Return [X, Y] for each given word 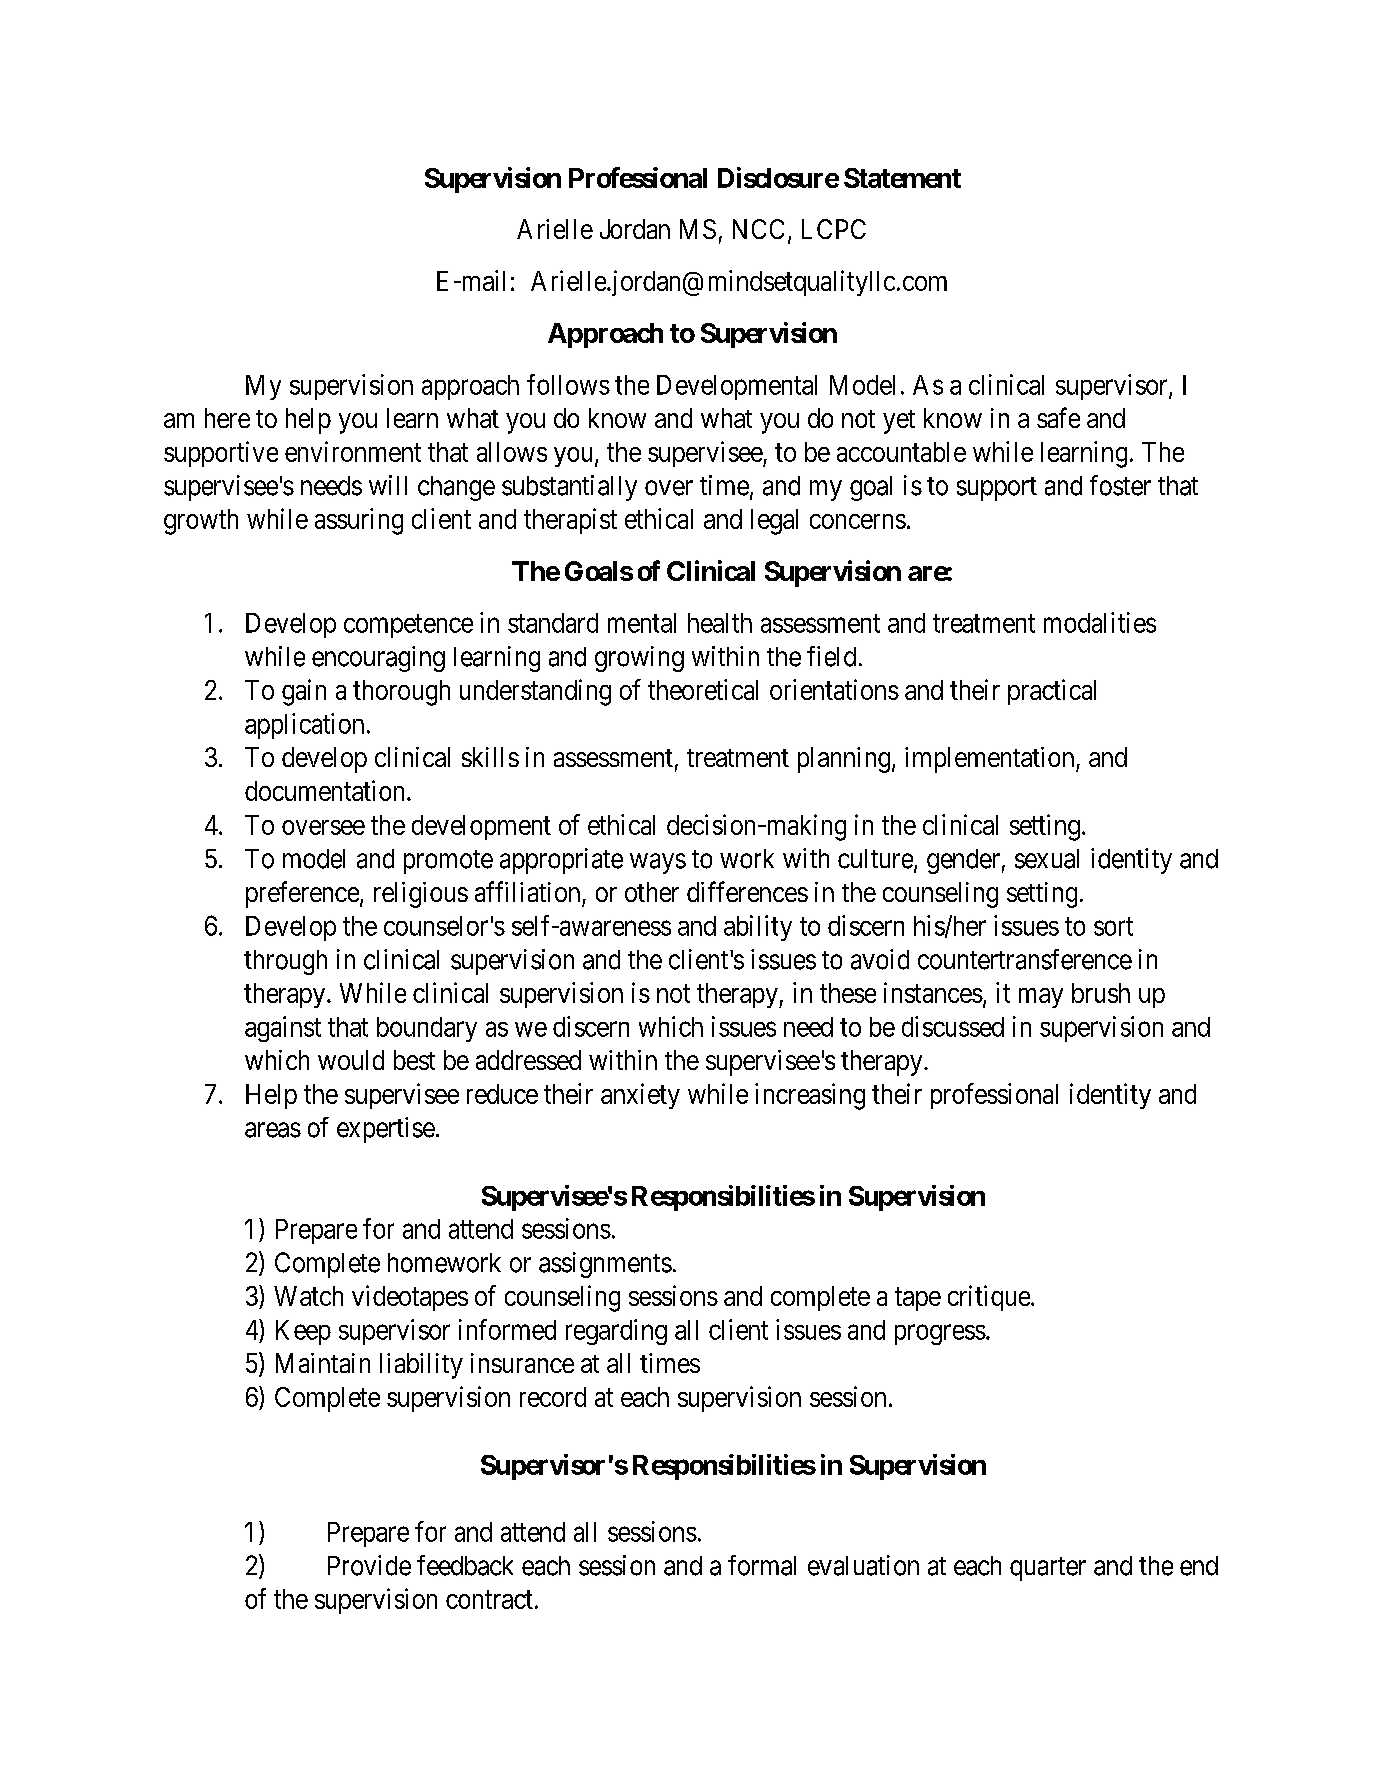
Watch [308, 1296]
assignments [605, 1265]
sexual [1047, 859]
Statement [902, 178]
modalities [1100, 622]
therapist [570, 521]
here [227, 418]
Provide [369, 1565]
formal [762, 1565]
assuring [359, 521]
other [652, 892]
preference [303, 894]
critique [989, 1298]
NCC [758, 229]
